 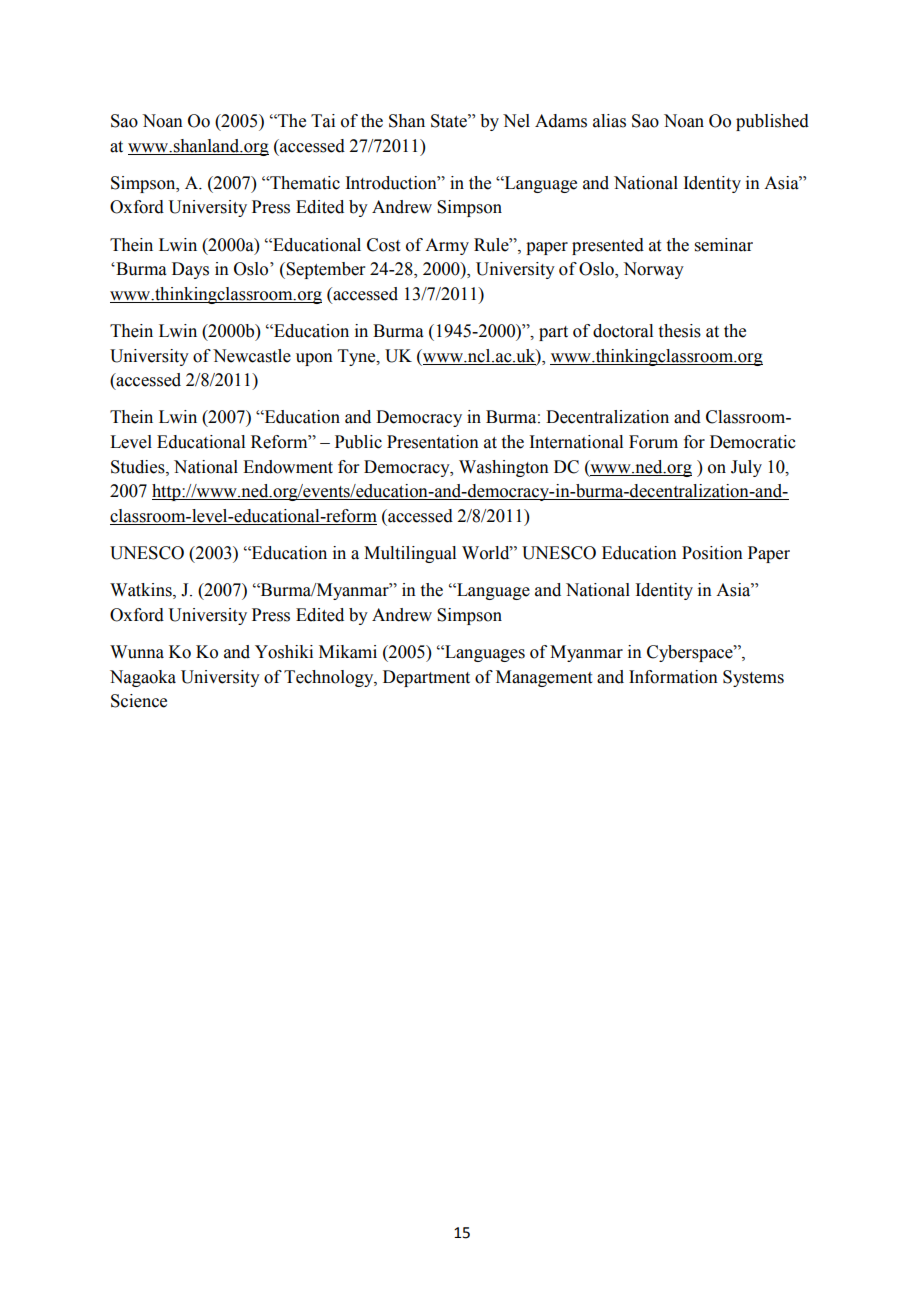 What do you see at coordinates (746, 468) in the screenshot?
I see `July` at bounding box center [746, 468].
